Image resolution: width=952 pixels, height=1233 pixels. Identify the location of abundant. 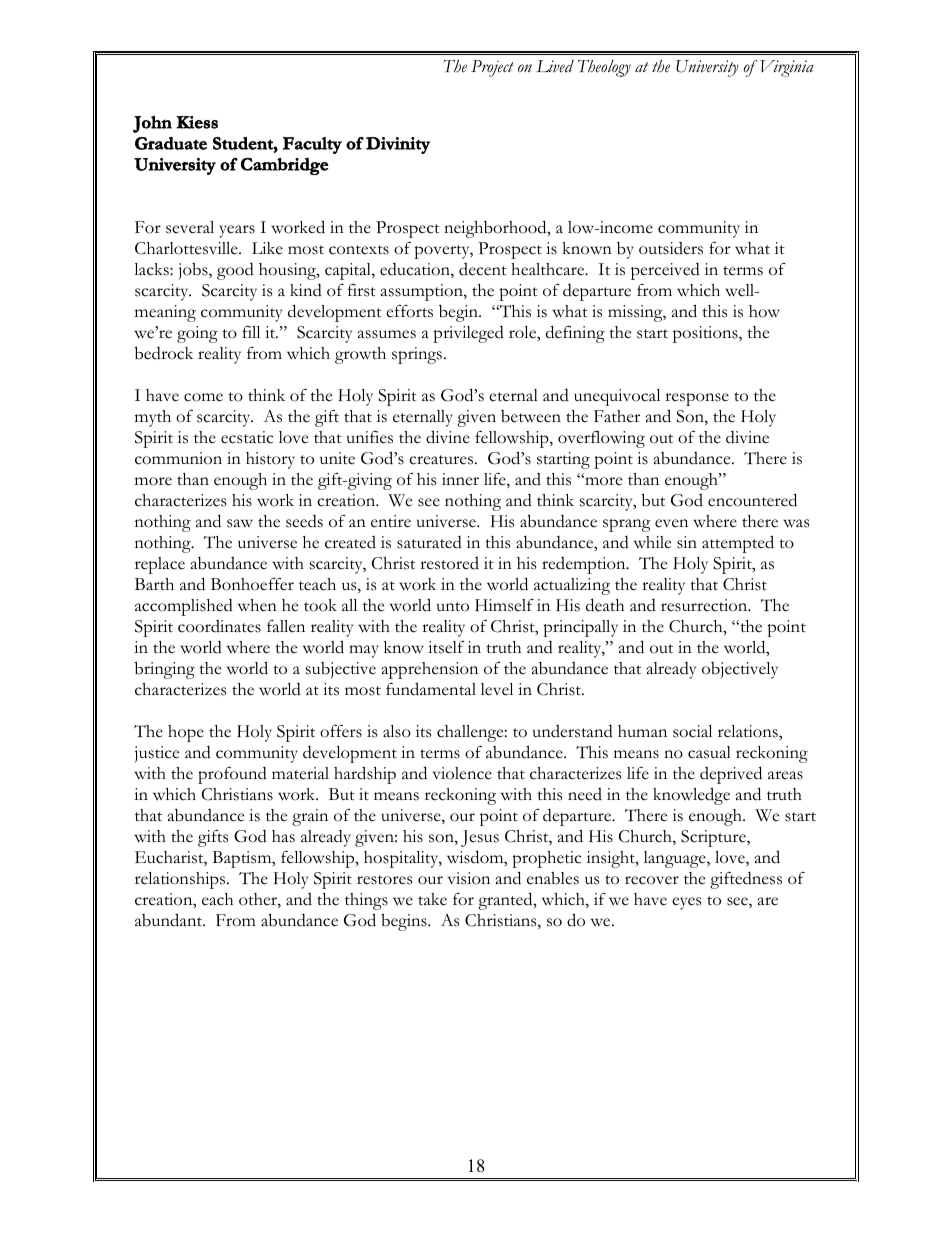
(170, 920).
